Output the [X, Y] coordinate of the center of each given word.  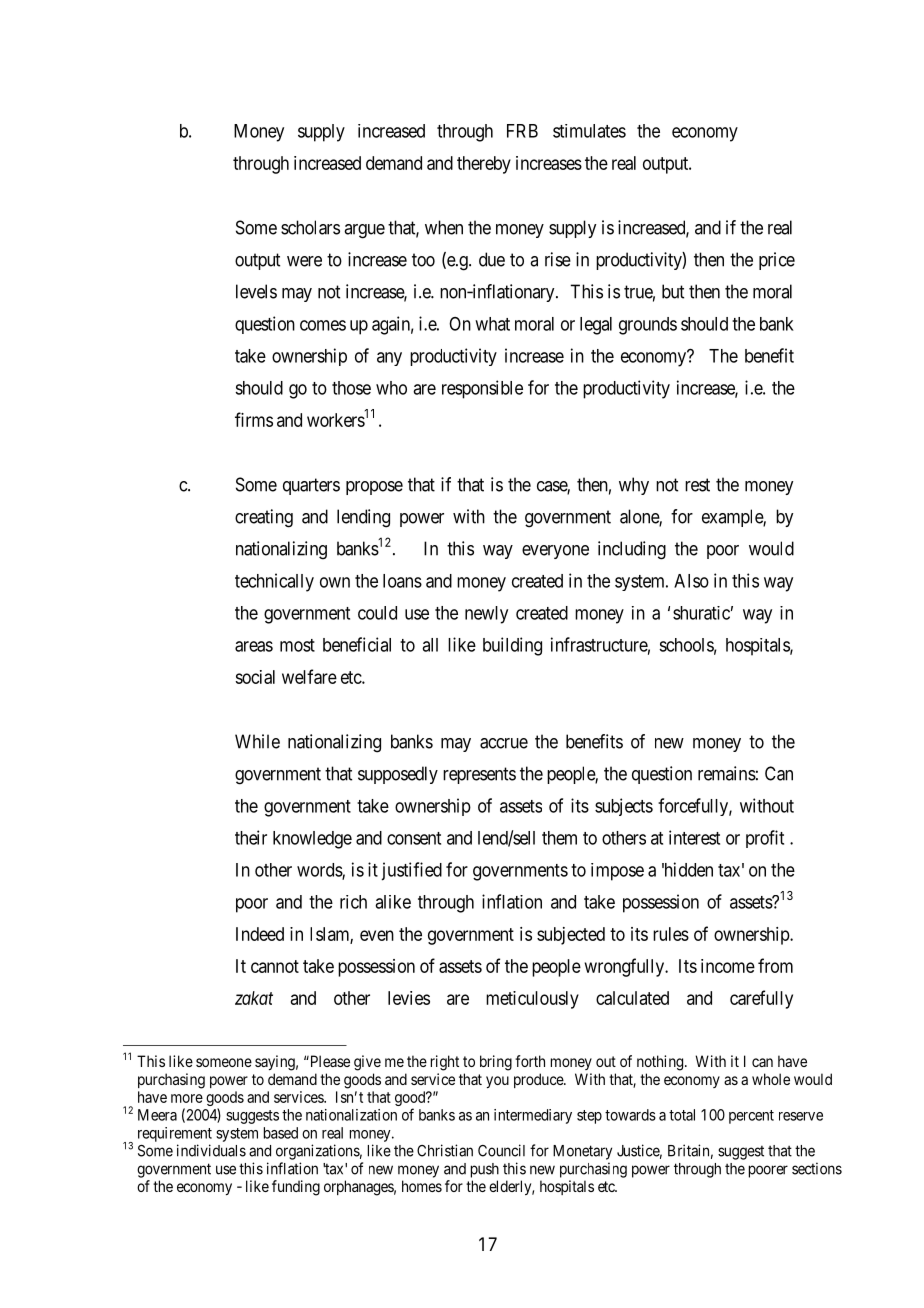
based [281, 1133]
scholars [310, 227]
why [634, 486]
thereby [484, 165]
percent [751, 1117]
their [251, 837]
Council [501, 1150]
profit [765, 839]
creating [264, 518]
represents [479, 775]
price [777, 261]
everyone [555, 552]
